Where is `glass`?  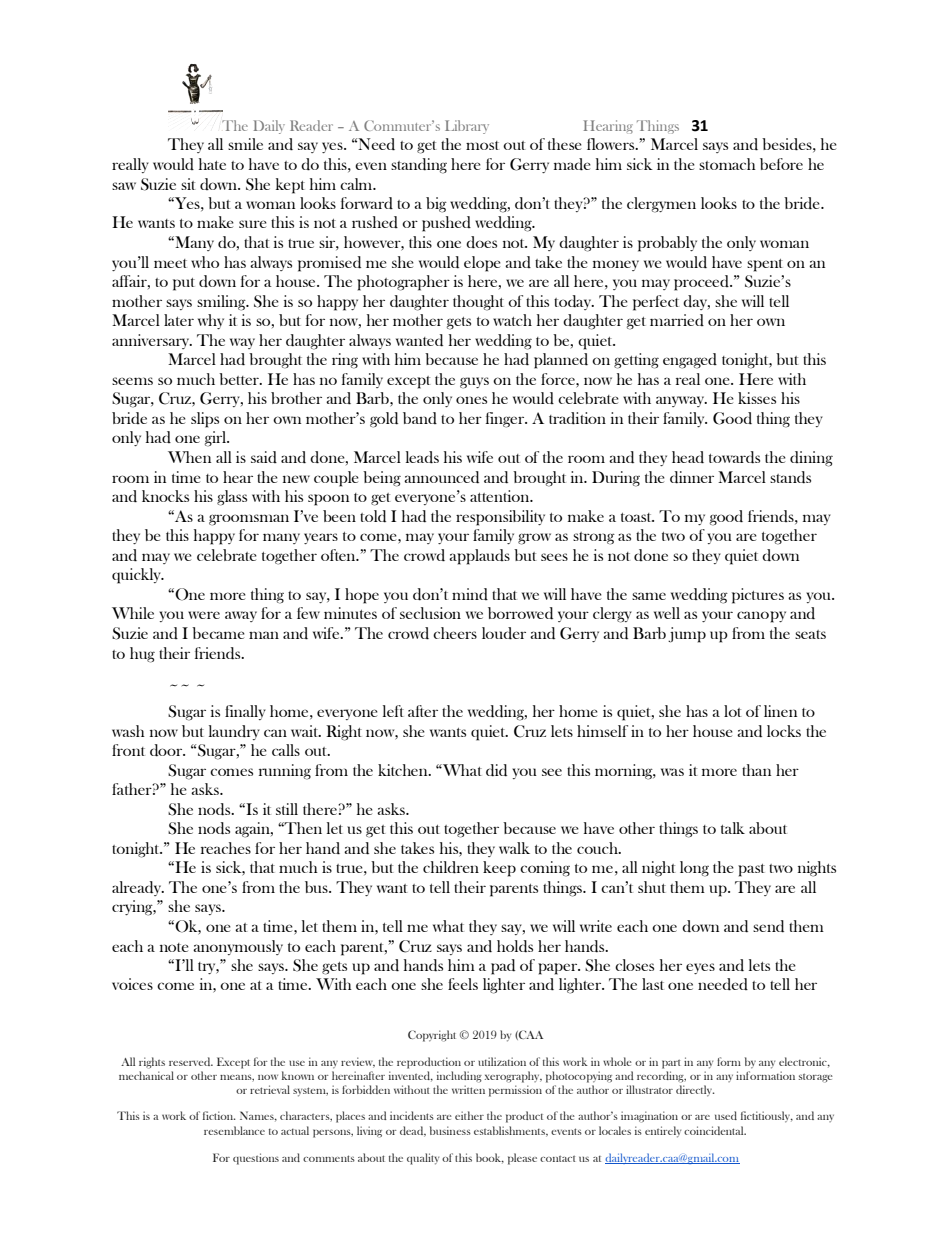
glass is located at coordinates (232, 498).
